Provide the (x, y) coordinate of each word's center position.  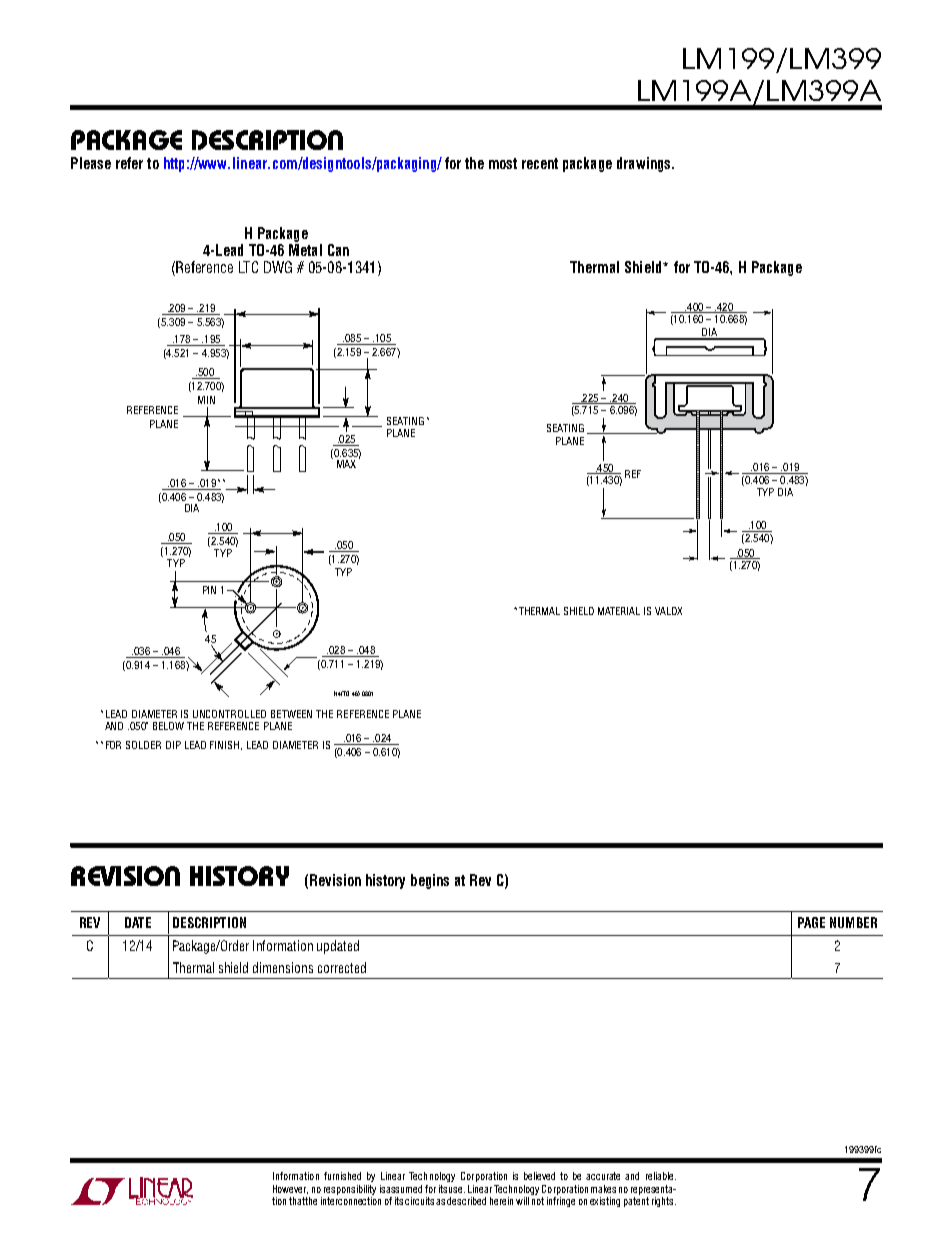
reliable (661, 1176)
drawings (645, 164)
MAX (346, 464)
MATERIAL (619, 611)
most (503, 163)
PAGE (811, 922)
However (290, 1189)
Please (91, 163)
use (457, 1190)
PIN (209, 590)
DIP (173, 745)
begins (430, 881)
